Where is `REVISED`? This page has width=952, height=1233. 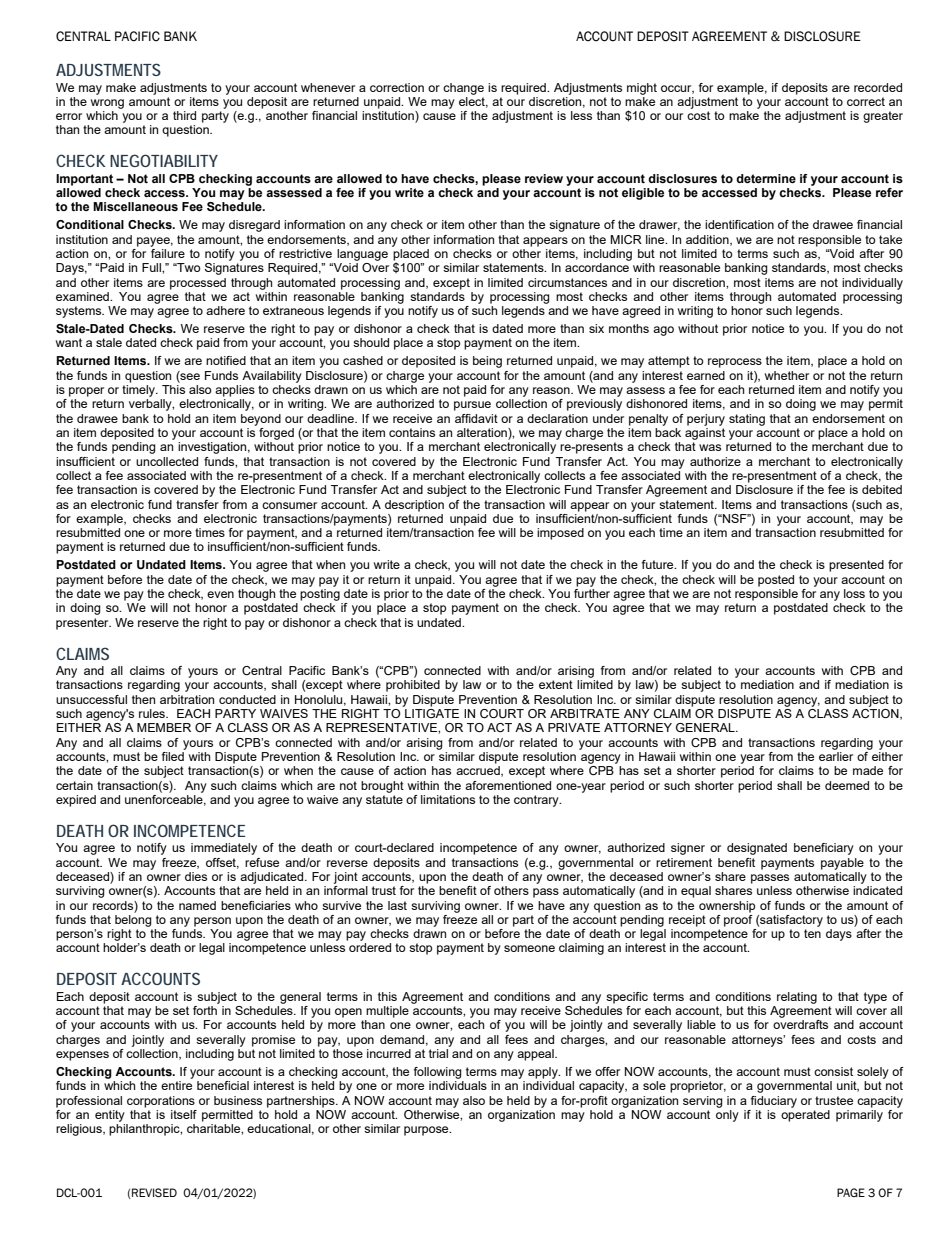 REVISED is located at coordinates (154, 1192).
